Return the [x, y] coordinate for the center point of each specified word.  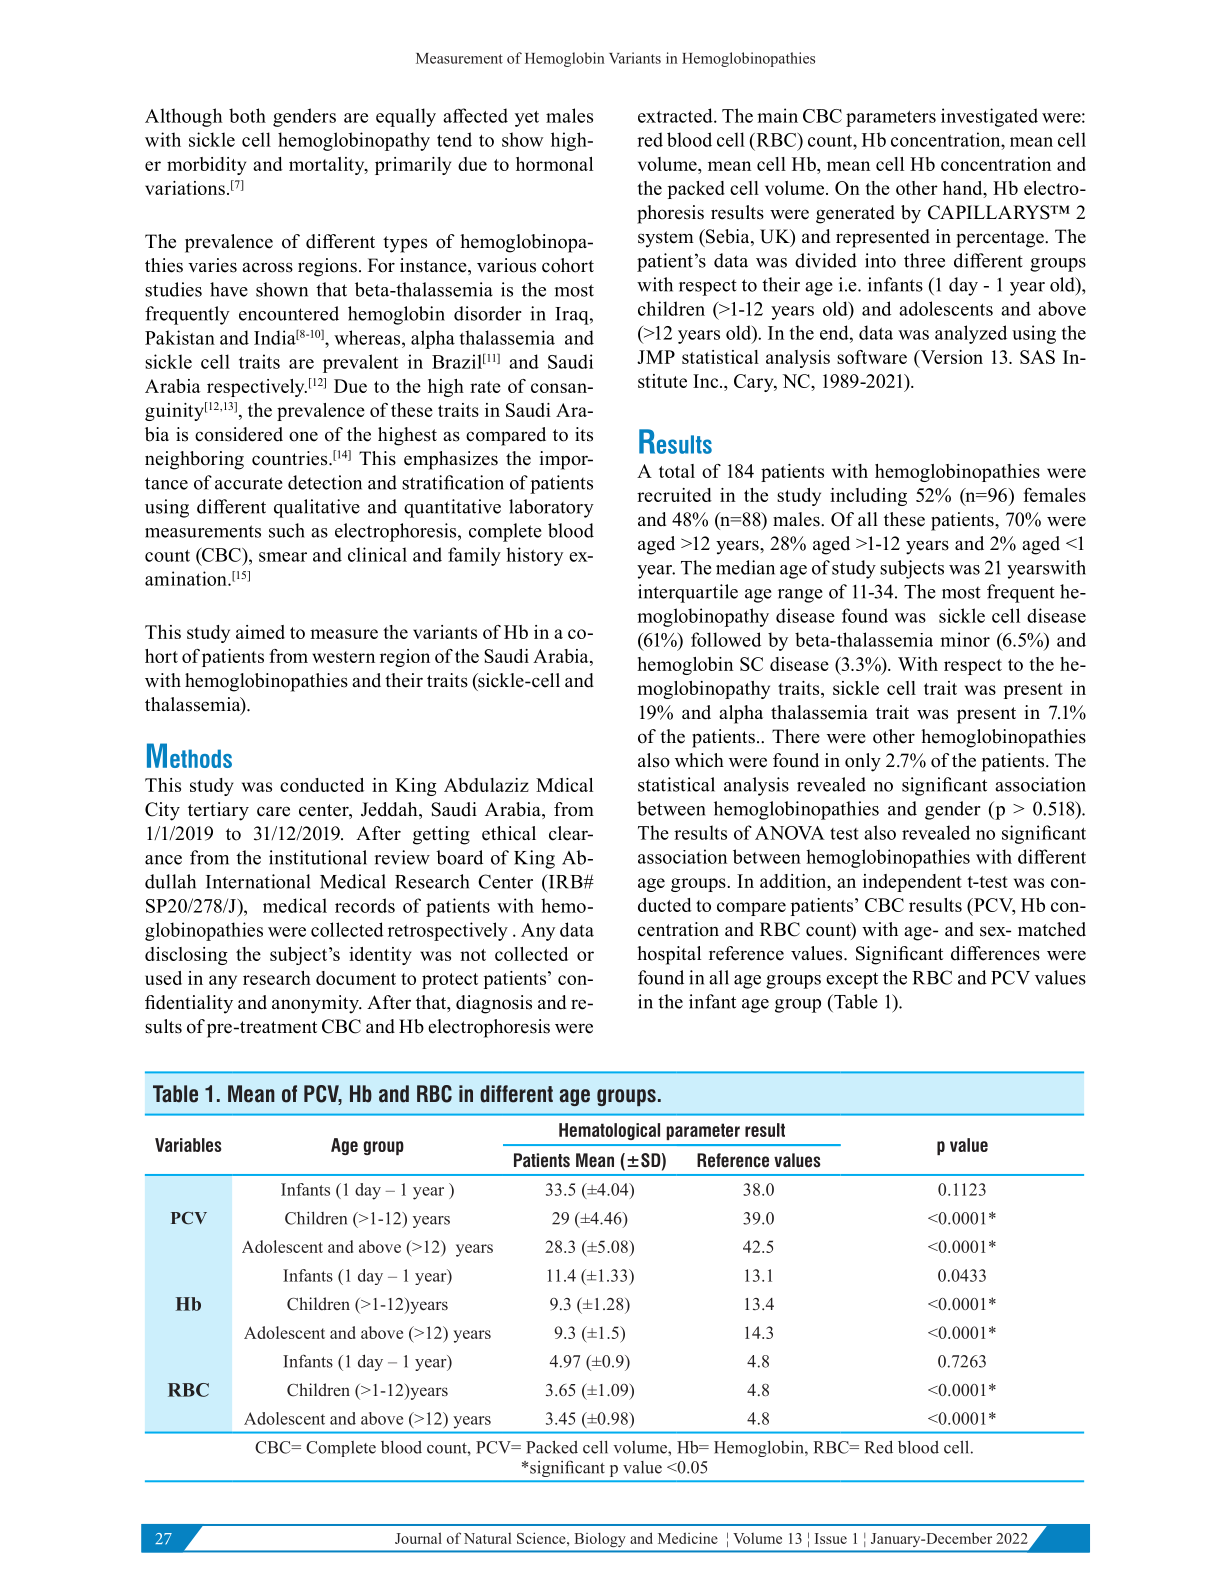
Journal [418, 1538]
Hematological [609, 1131]
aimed [260, 632]
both [247, 115]
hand [964, 189]
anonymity [316, 1004]
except [852, 980]
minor [965, 639]
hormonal [554, 164]
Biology [600, 1540]
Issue [831, 1538]
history [534, 556]
